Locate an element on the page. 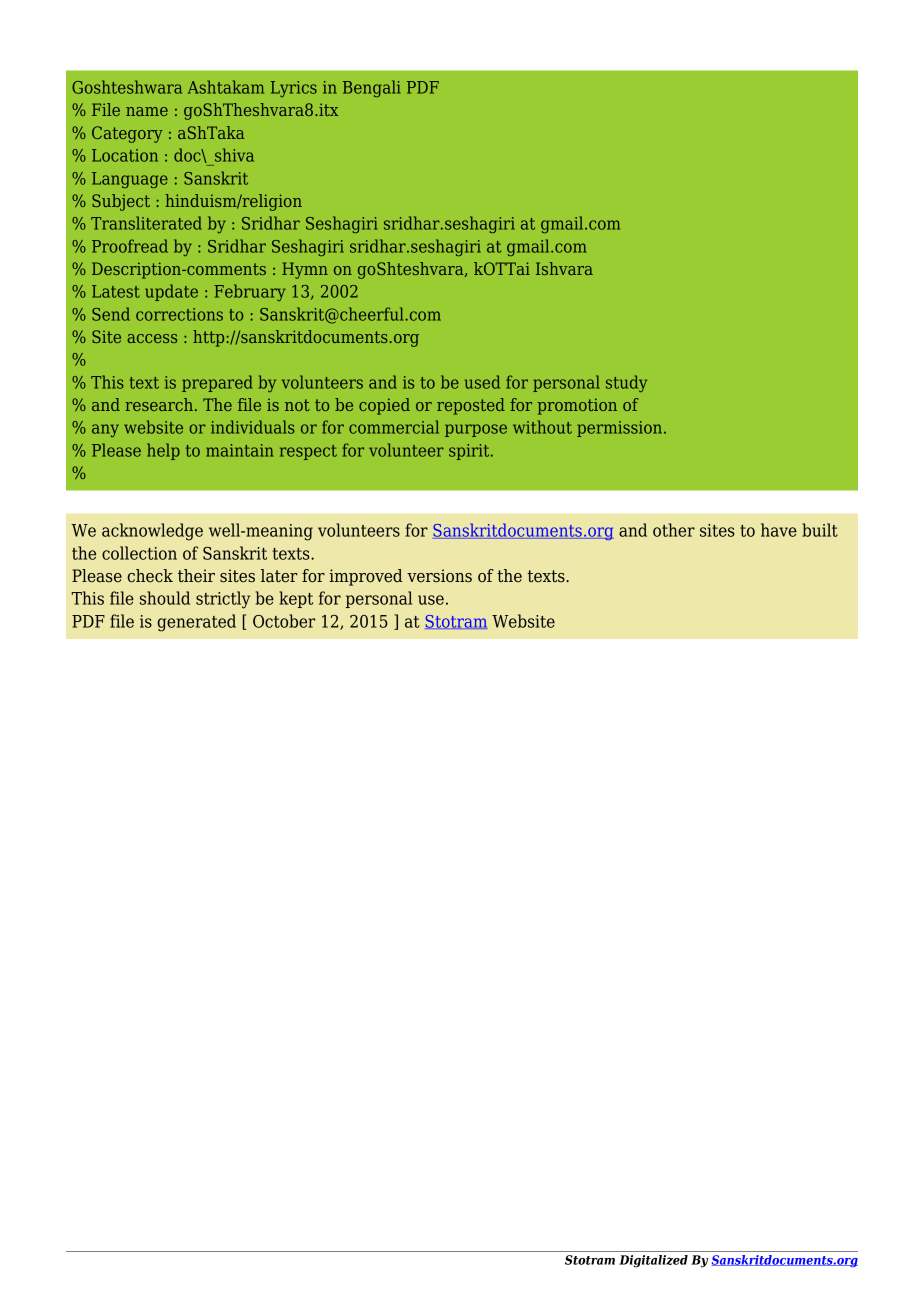 The image size is (924, 1308). Bengali is located at coordinates (372, 88).
